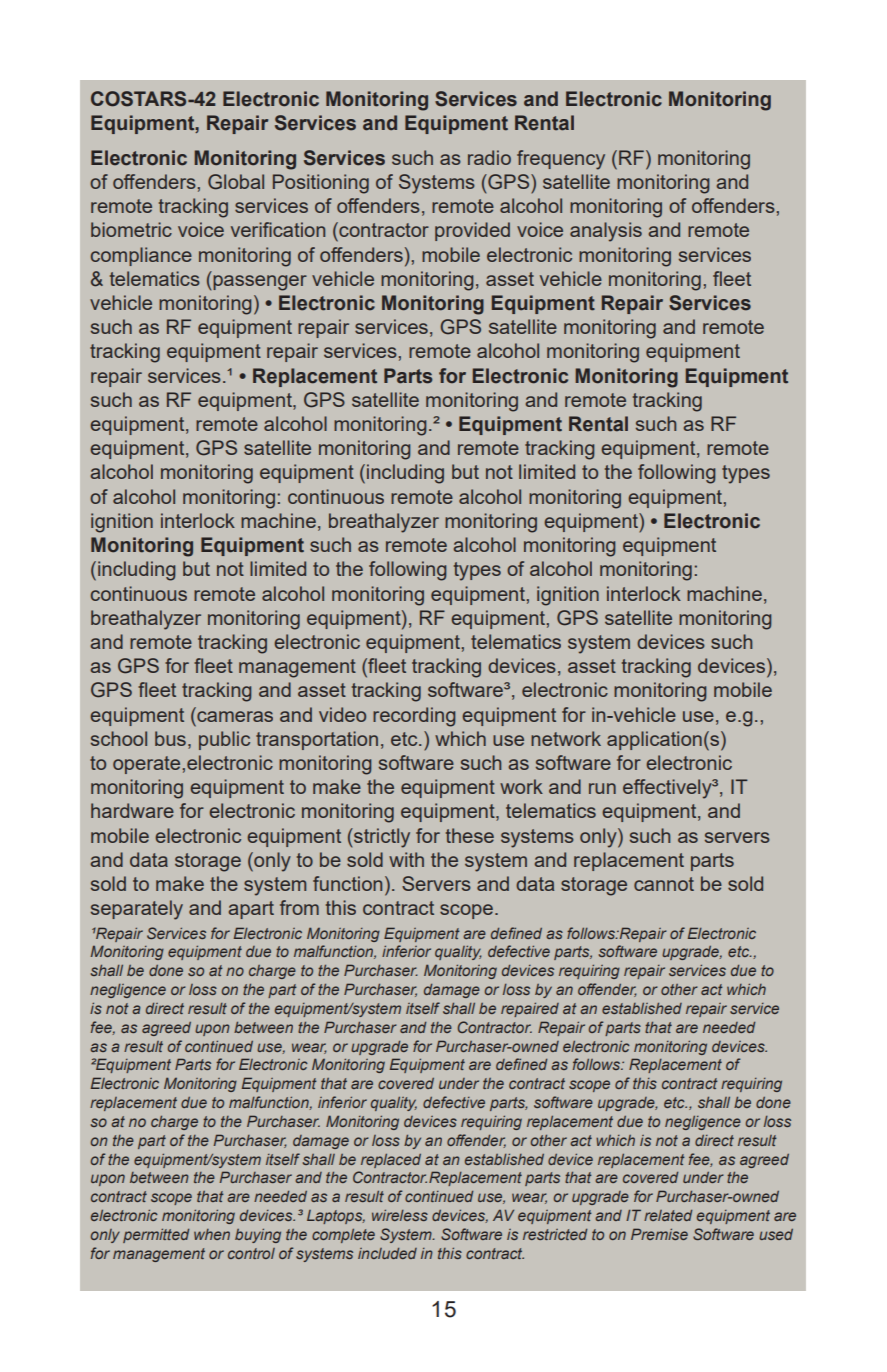 The height and width of the page is (1372, 887). Describe the element at coordinates (668, 1215) in the page. I see `related` at that location.
